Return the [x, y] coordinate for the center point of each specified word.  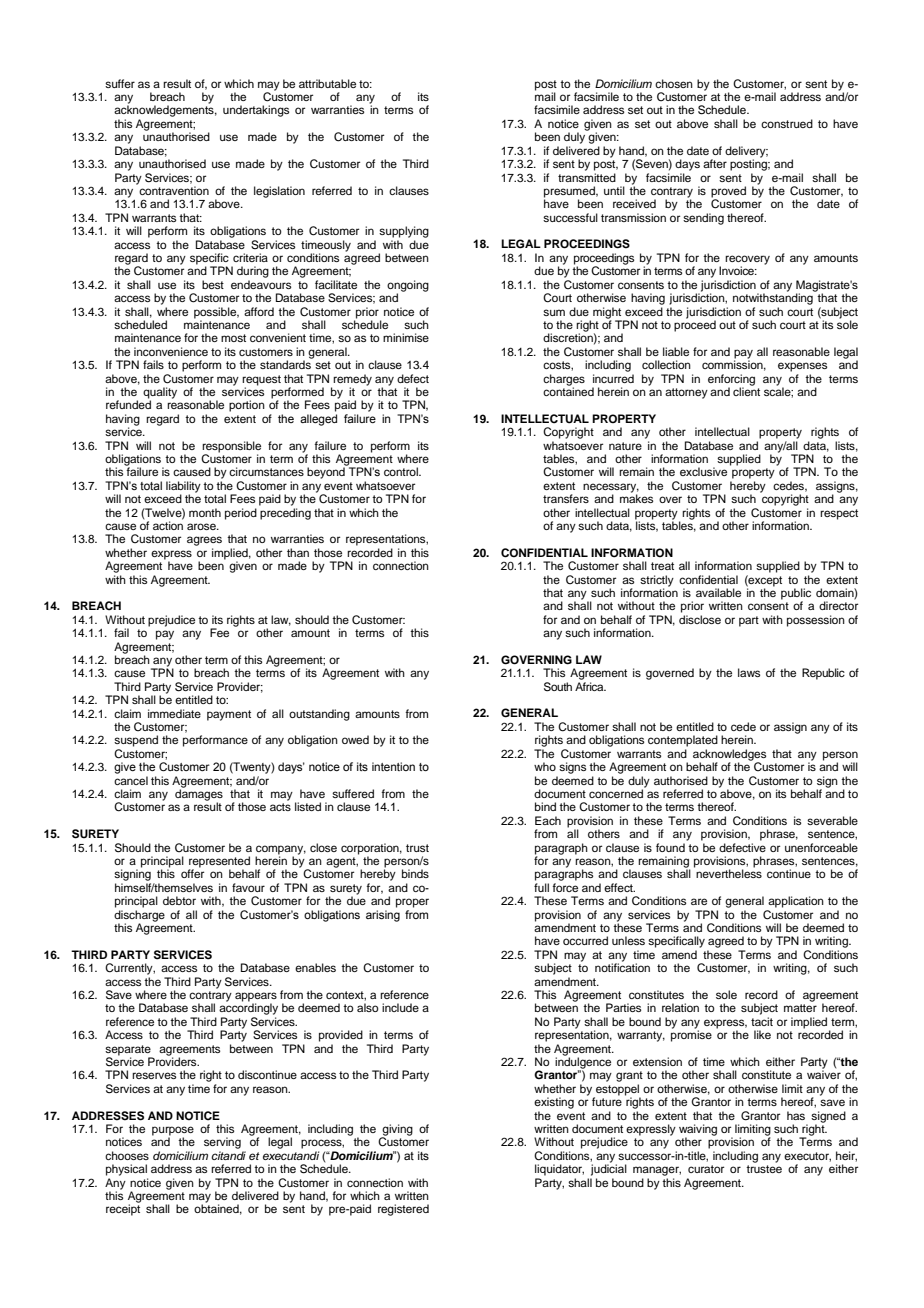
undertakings [256, 111]
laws [749, 672]
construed [787, 123]
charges [564, 381]
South [558, 687]
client [746, 390]
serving [222, 1143]
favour [248, 887]
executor [807, 1157]
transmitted [587, 177]
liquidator [559, 1170]
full [541, 887]
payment [229, 715]
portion [247, 406]
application [796, 902]
